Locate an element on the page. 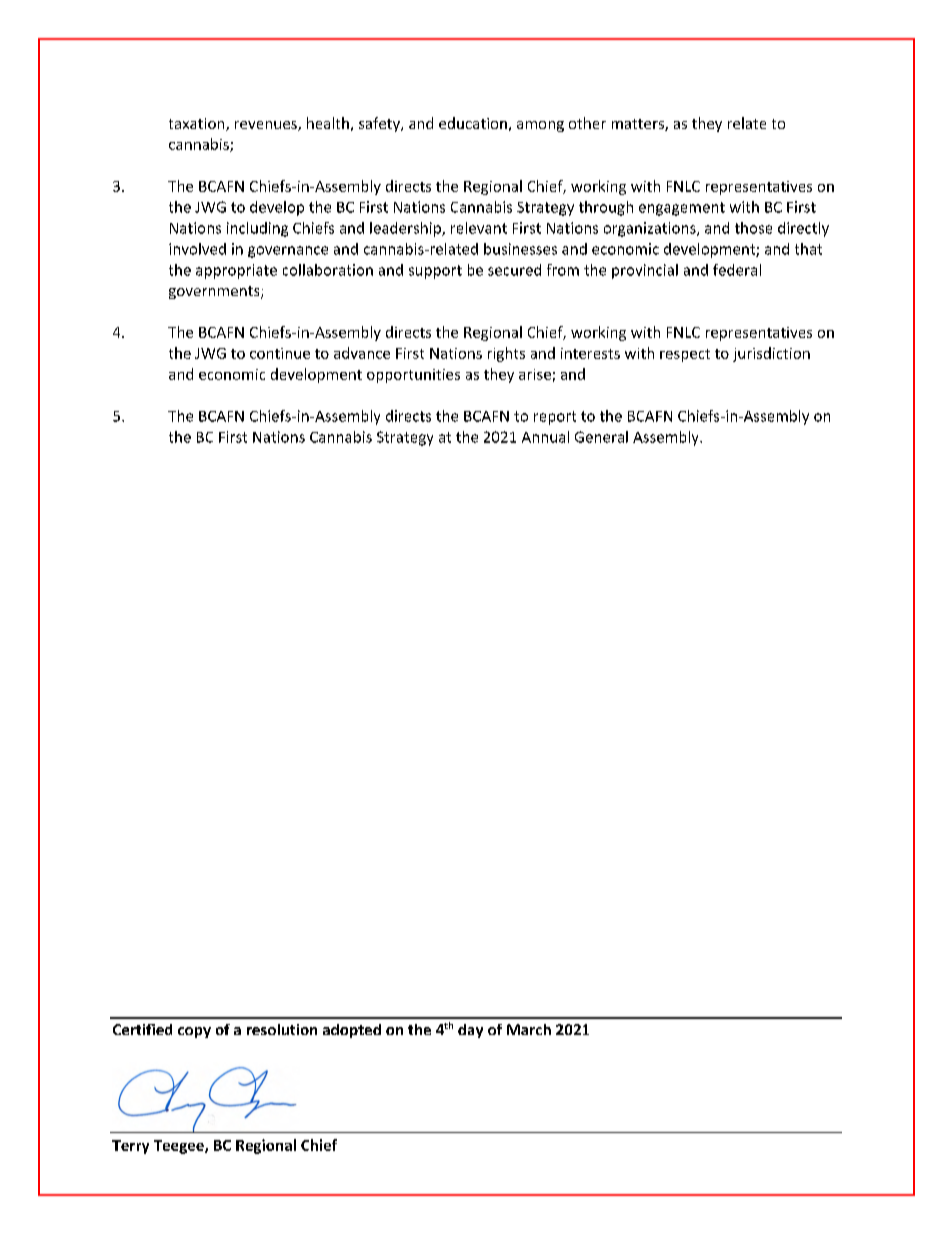 The image size is (952, 1233). adopted is located at coordinates (352, 1031).
